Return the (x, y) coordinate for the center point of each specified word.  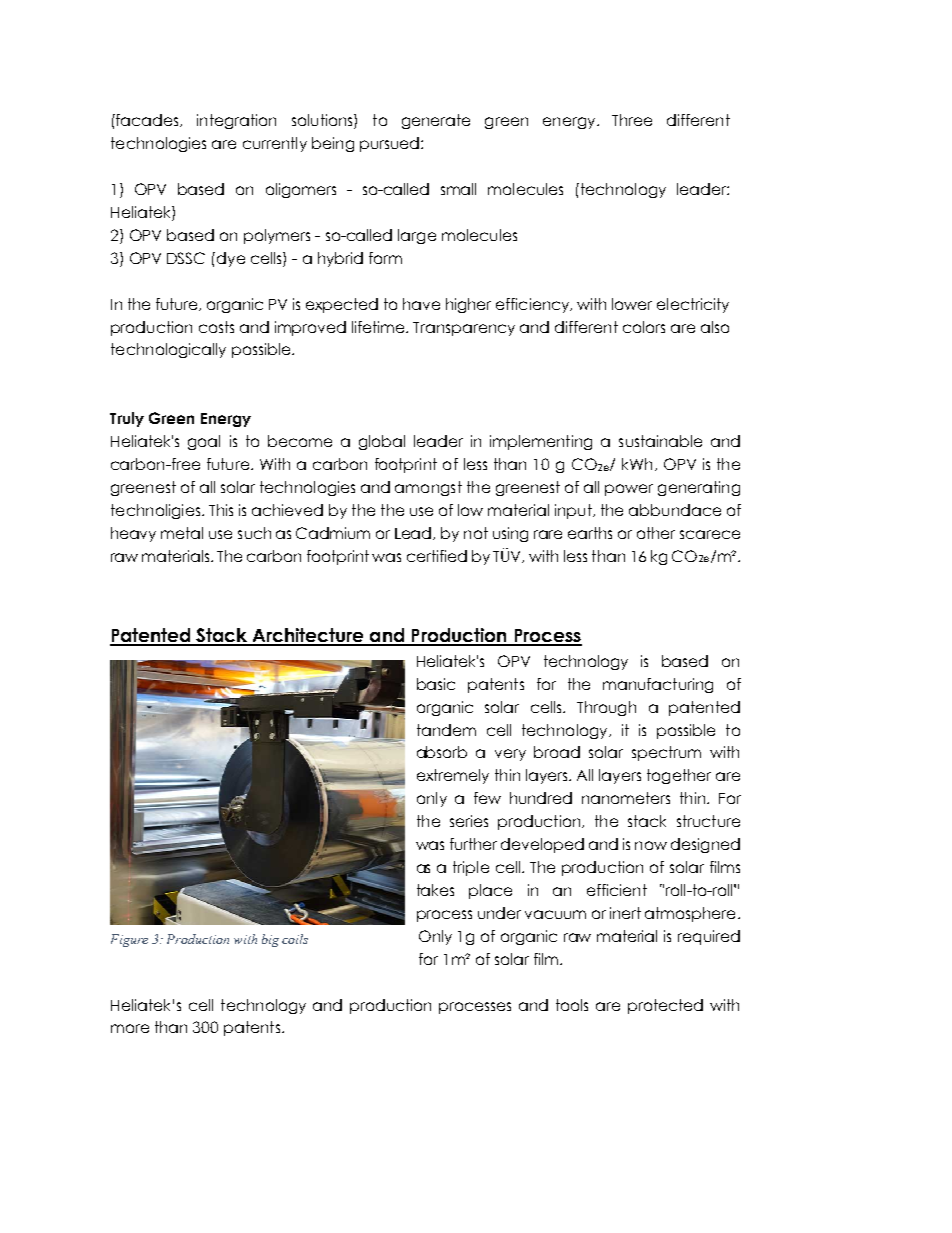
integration (236, 121)
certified (437, 556)
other (656, 533)
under (499, 913)
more (130, 1028)
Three (632, 120)
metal (182, 533)
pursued (391, 144)
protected (665, 1006)
